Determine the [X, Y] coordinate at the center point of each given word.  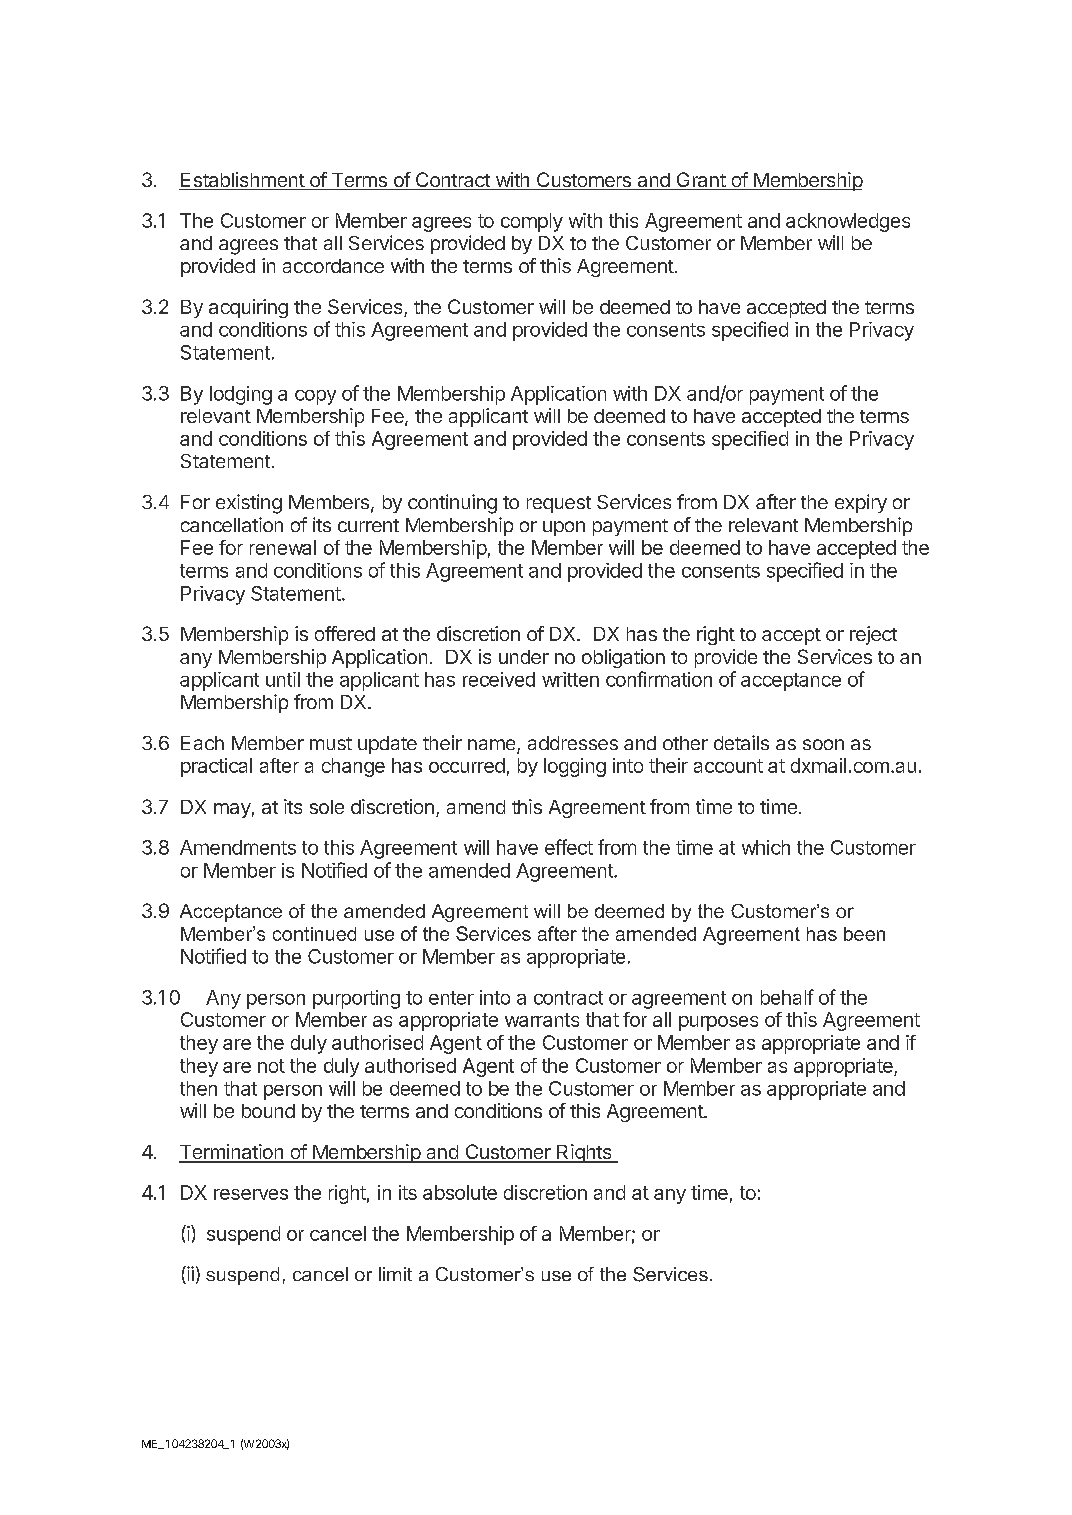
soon [823, 744]
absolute [460, 1192]
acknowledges [848, 222]
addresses [573, 743]
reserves [251, 1194]
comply [532, 222]
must [331, 743]
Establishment [242, 181]
